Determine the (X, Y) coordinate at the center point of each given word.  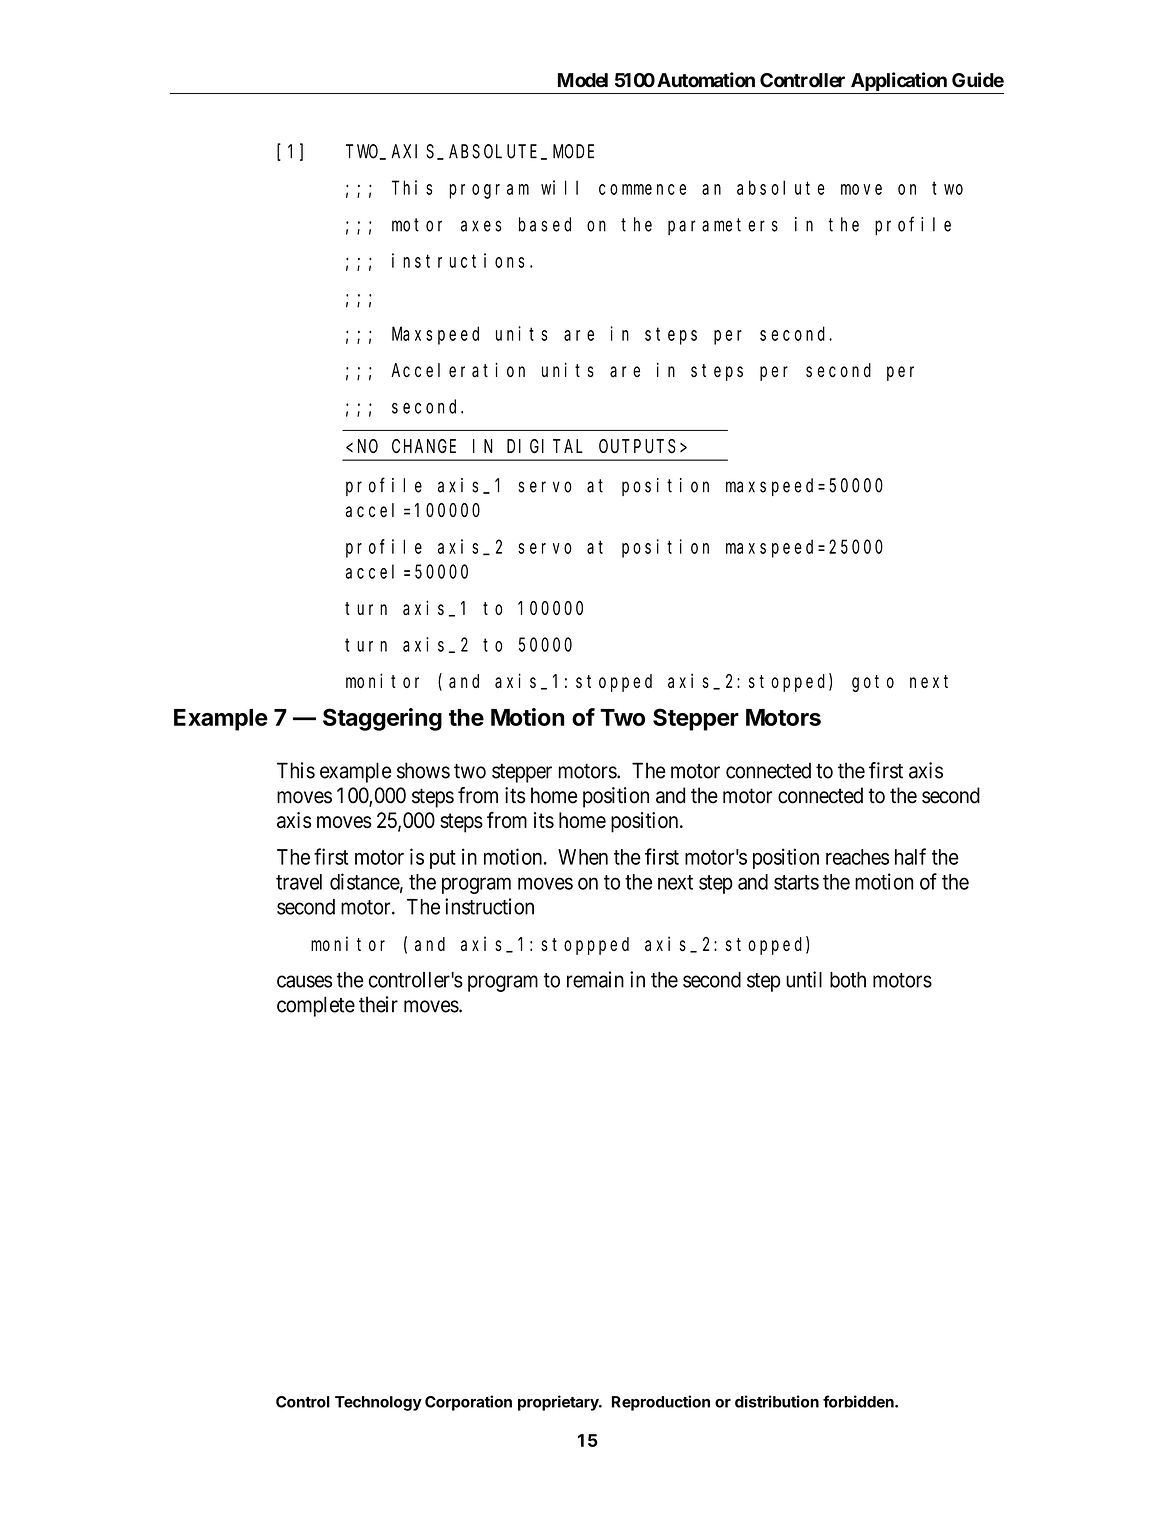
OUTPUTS (637, 446)
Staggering (382, 719)
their (378, 1004)
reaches (857, 857)
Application (899, 81)
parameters (723, 226)
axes (481, 226)
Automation (706, 80)
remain (595, 979)
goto (873, 683)
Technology (378, 1403)
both (848, 980)
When (583, 857)
